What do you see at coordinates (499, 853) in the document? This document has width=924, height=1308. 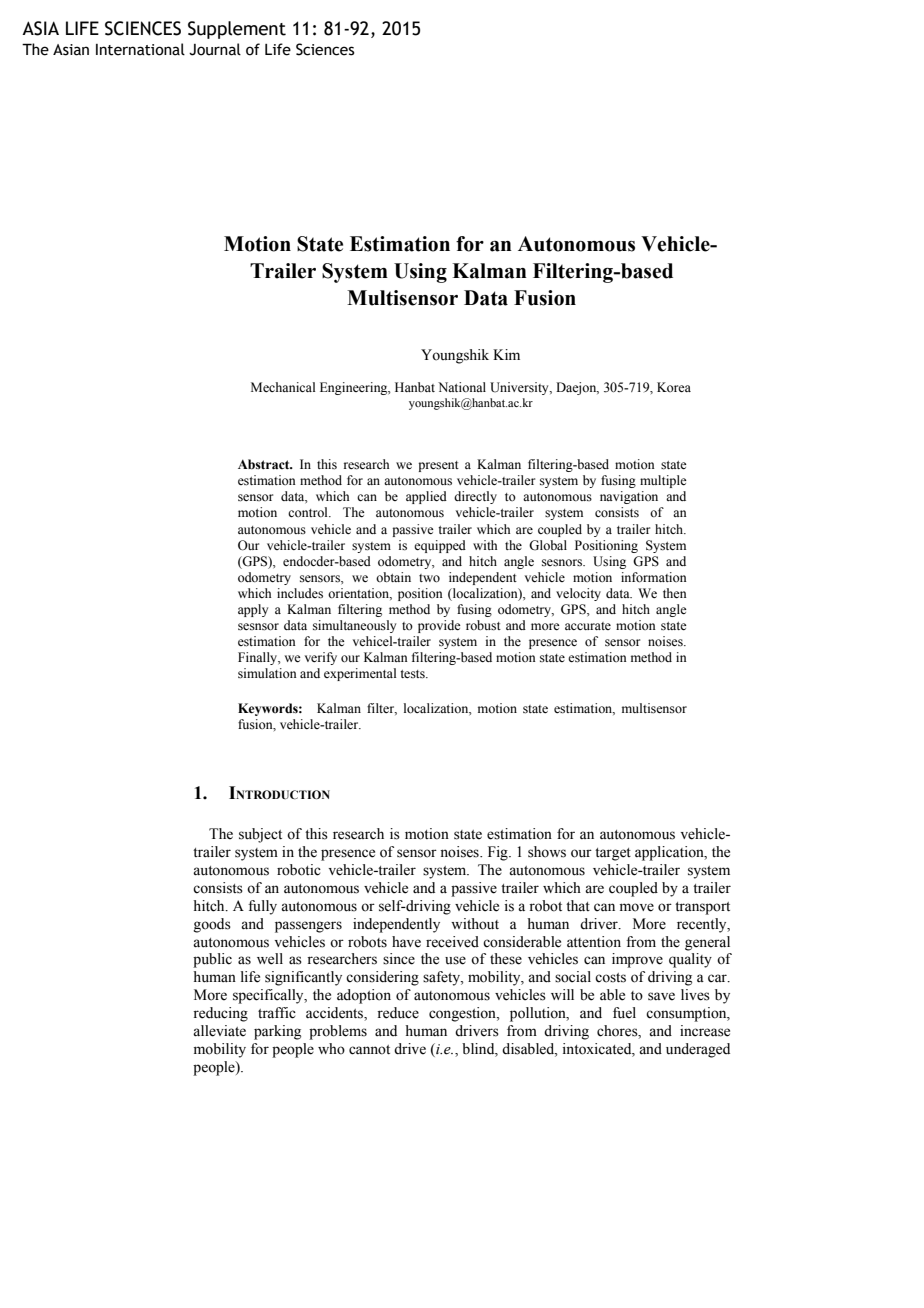 I see `Fig` at bounding box center [499, 853].
